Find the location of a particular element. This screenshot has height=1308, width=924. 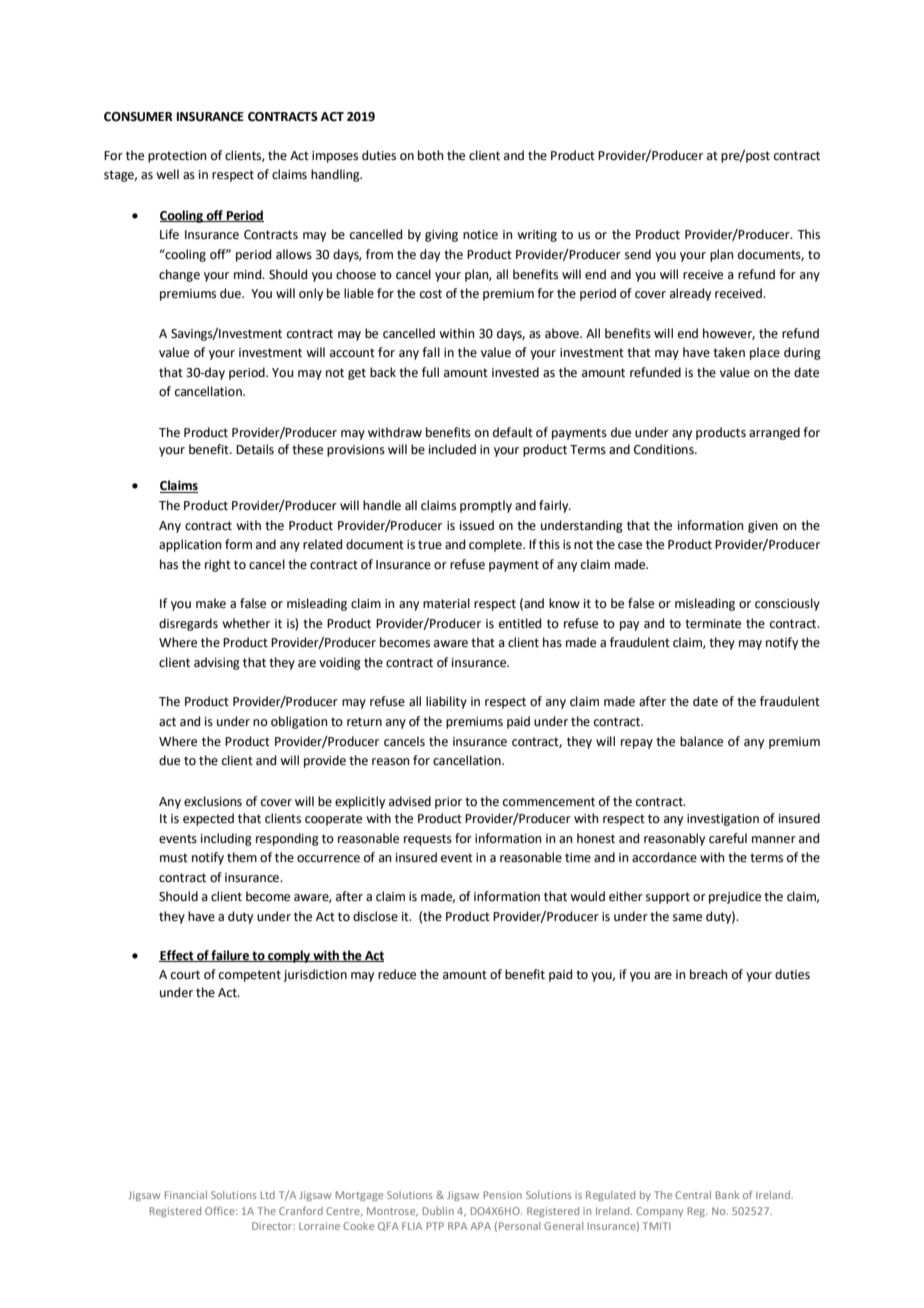

Bank is located at coordinates (727, 1195).
